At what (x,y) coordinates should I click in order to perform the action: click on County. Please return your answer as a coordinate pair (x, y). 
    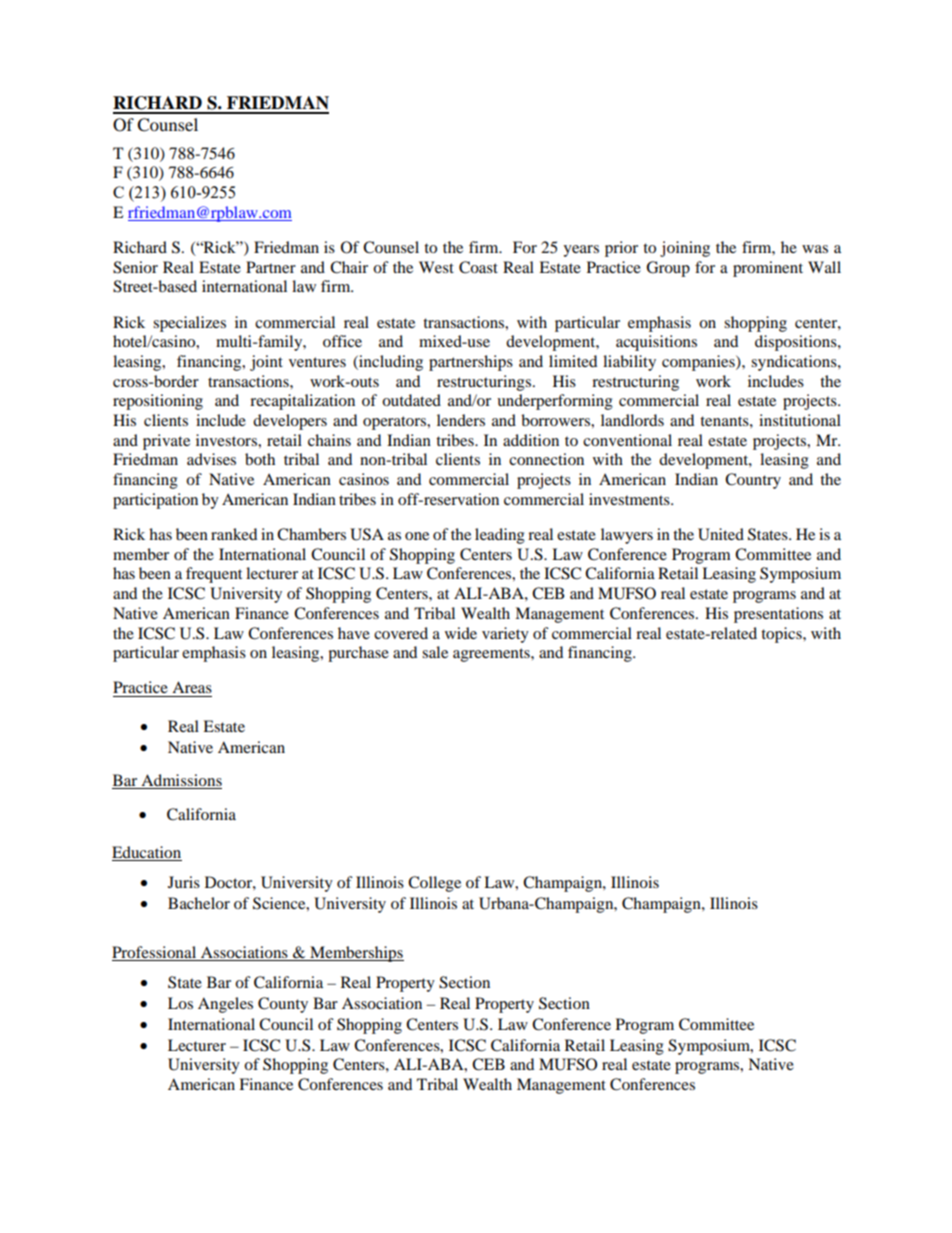
    Looking at the image, I should click on (283, 1005).
